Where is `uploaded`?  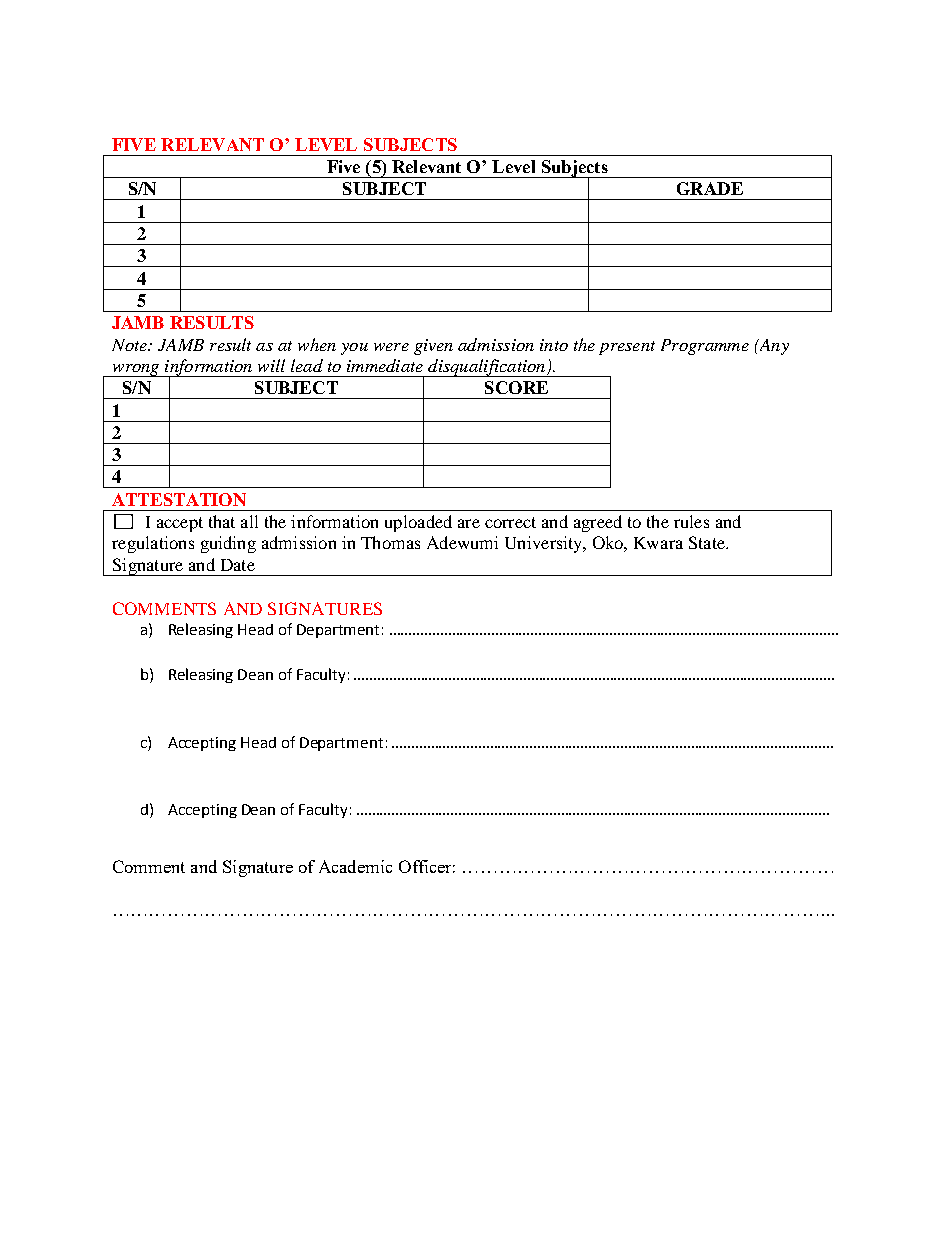
uploaded is located at coordinates (418, 523).
